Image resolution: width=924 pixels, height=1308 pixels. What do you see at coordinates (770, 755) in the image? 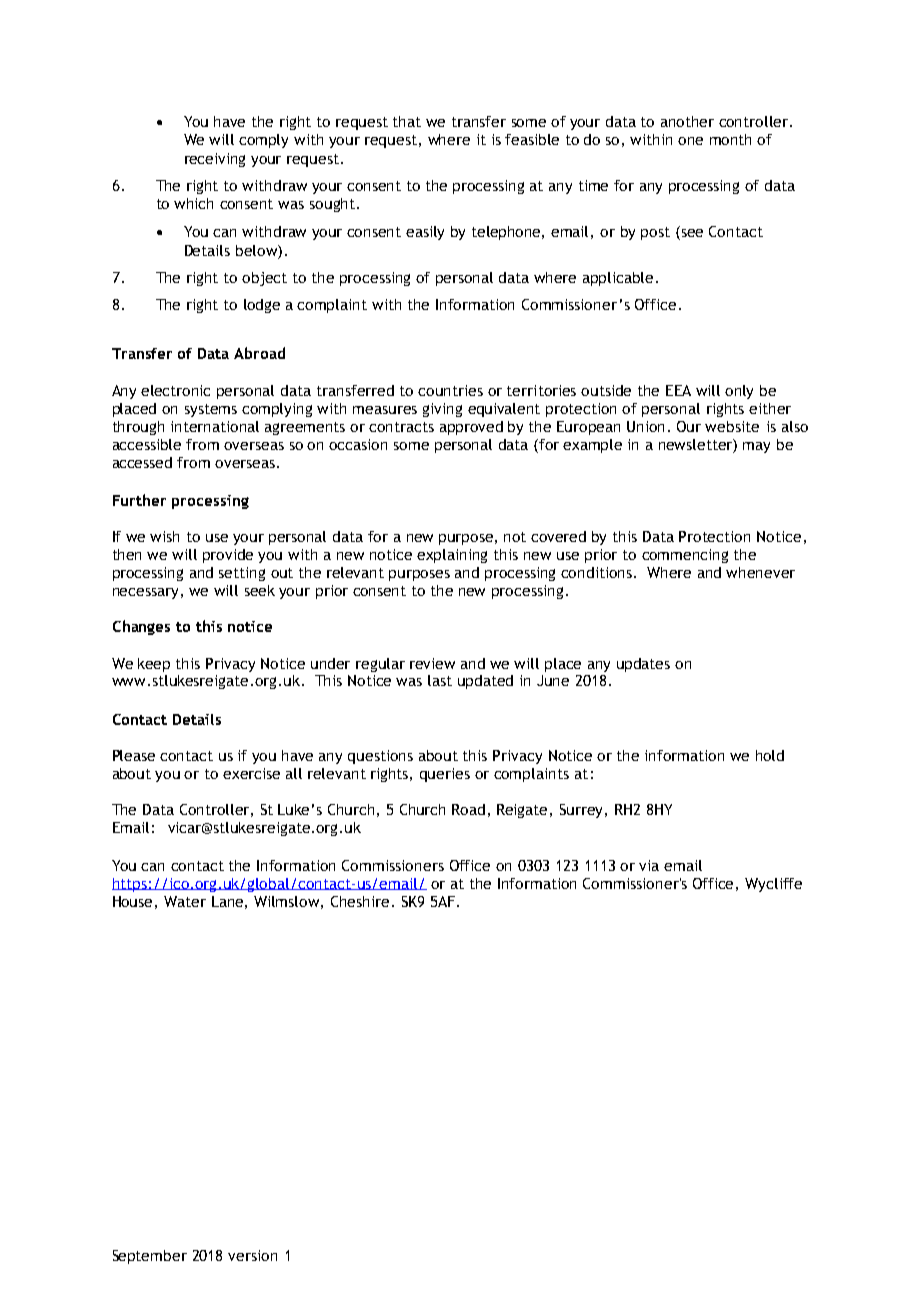
I see `hold` at bounding box center [770, 755].
